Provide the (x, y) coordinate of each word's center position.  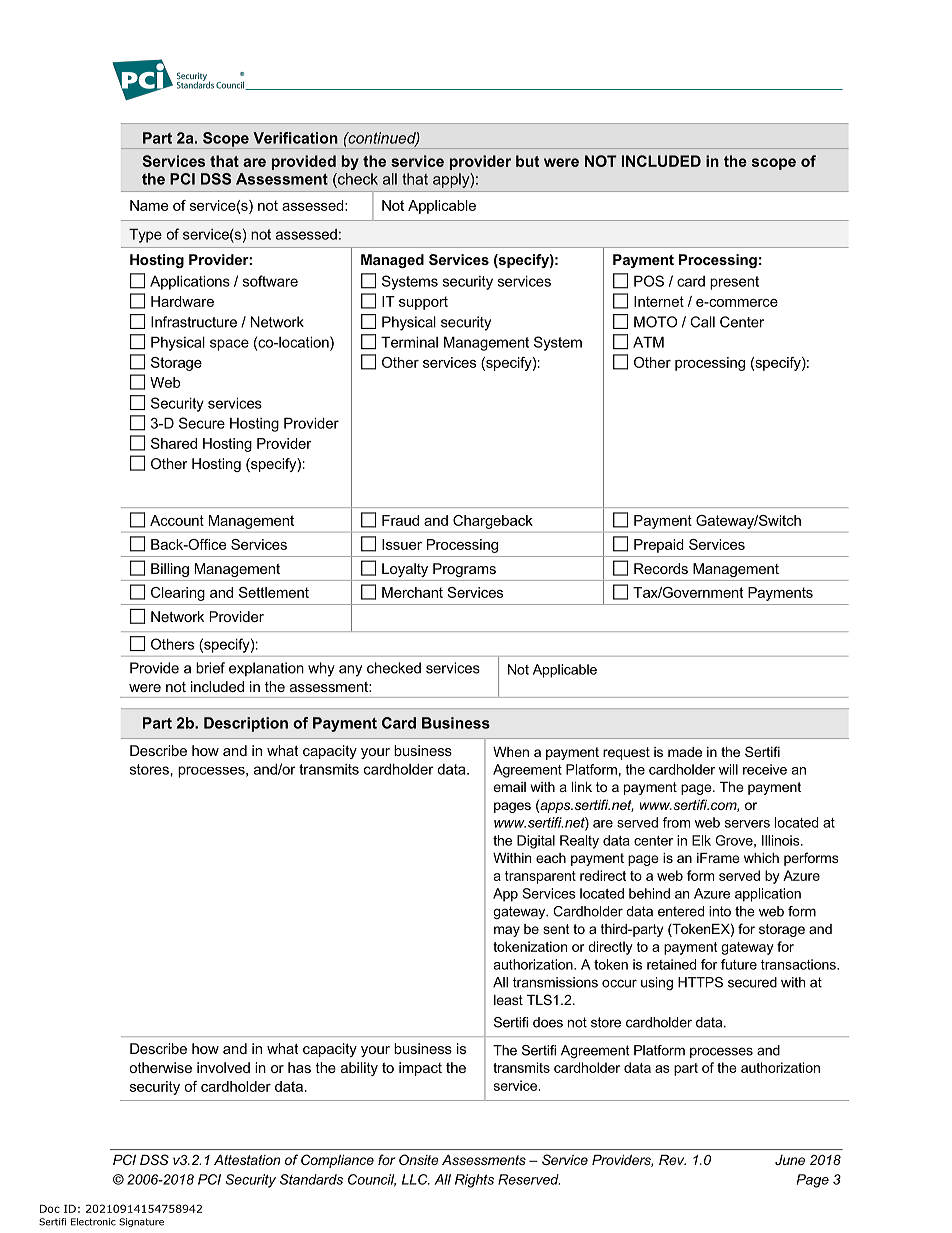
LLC (416, 1179)
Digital (536, 842)
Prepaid (659, 546)
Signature (141, 1222)
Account (177, 520)
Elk (701, 840)
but (527, 161)
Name (149, 205)
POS (649, 281)
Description (246, 724)
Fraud (400, 520)
